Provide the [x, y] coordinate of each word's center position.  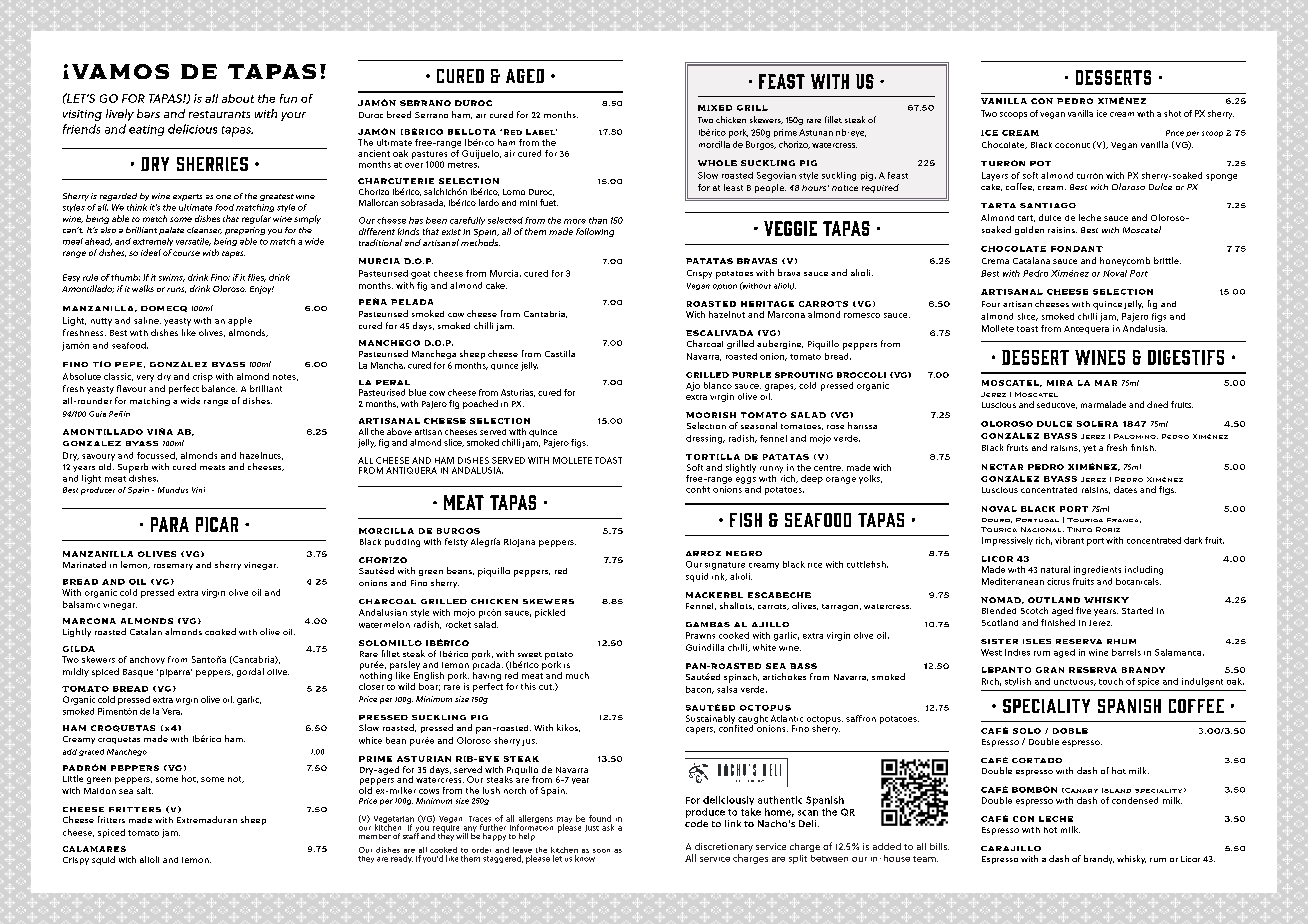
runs [176, 290]
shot [1172, 113]
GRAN [1050, 670]
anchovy [147, 660]
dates [1125, 489]
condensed [1135, 800]
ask [608, 827]
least [733, 187]
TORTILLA [713, 457]
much [577, 675]
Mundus [173, 490]
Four [991, 304]
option [725, 287]
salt [145, 790]
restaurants [219, 114]
